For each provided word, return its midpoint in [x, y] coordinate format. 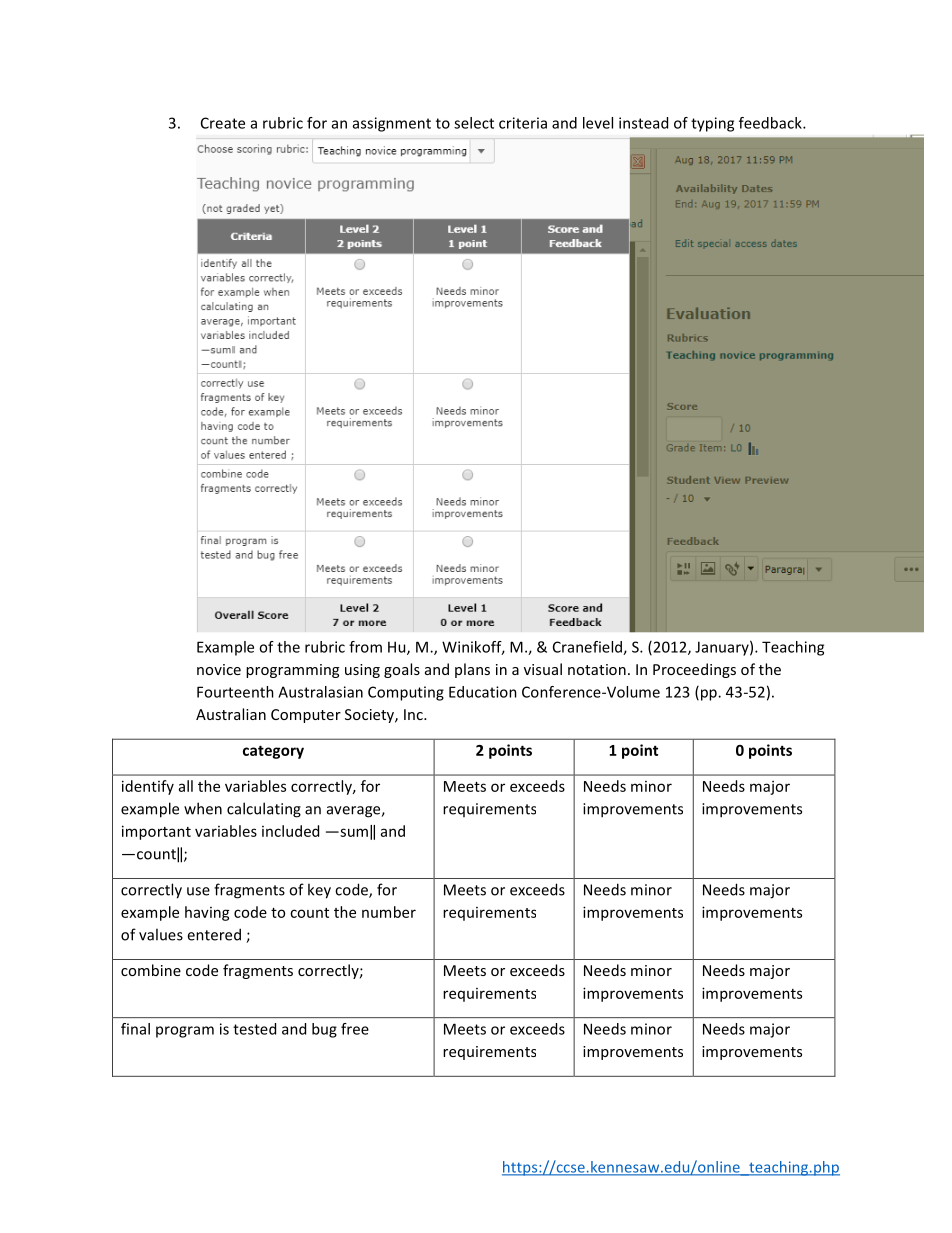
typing [712, 124]
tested [254, 1029]
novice [219, 669]
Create [223, 123]
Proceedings [694, 670]
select [474, 123]
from [365, 647]
